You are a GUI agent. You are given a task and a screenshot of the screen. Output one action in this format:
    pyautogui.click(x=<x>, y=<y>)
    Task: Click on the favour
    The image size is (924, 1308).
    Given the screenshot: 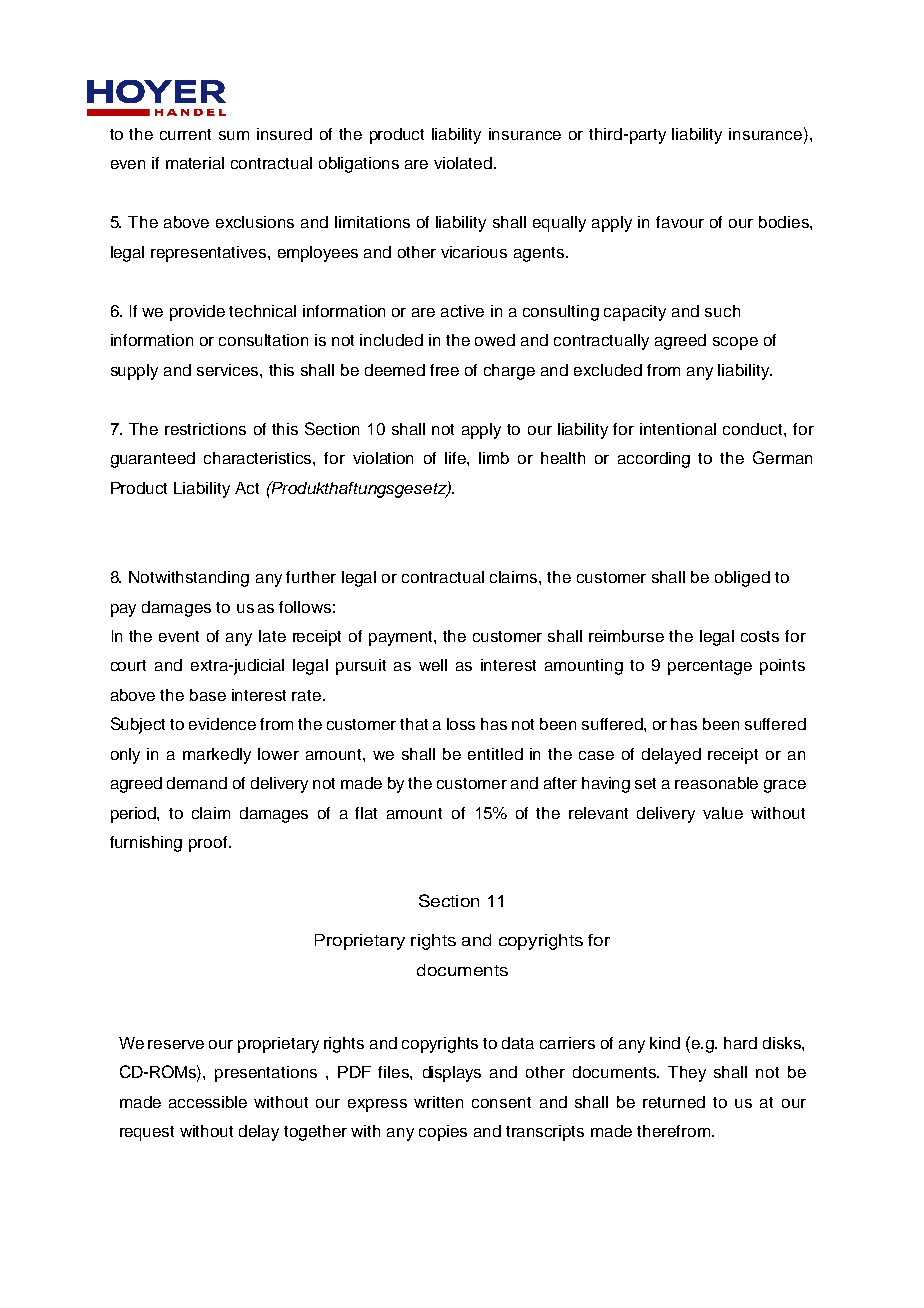 What is the action you would take?
    pyautogui.click(x=680, y=222)
